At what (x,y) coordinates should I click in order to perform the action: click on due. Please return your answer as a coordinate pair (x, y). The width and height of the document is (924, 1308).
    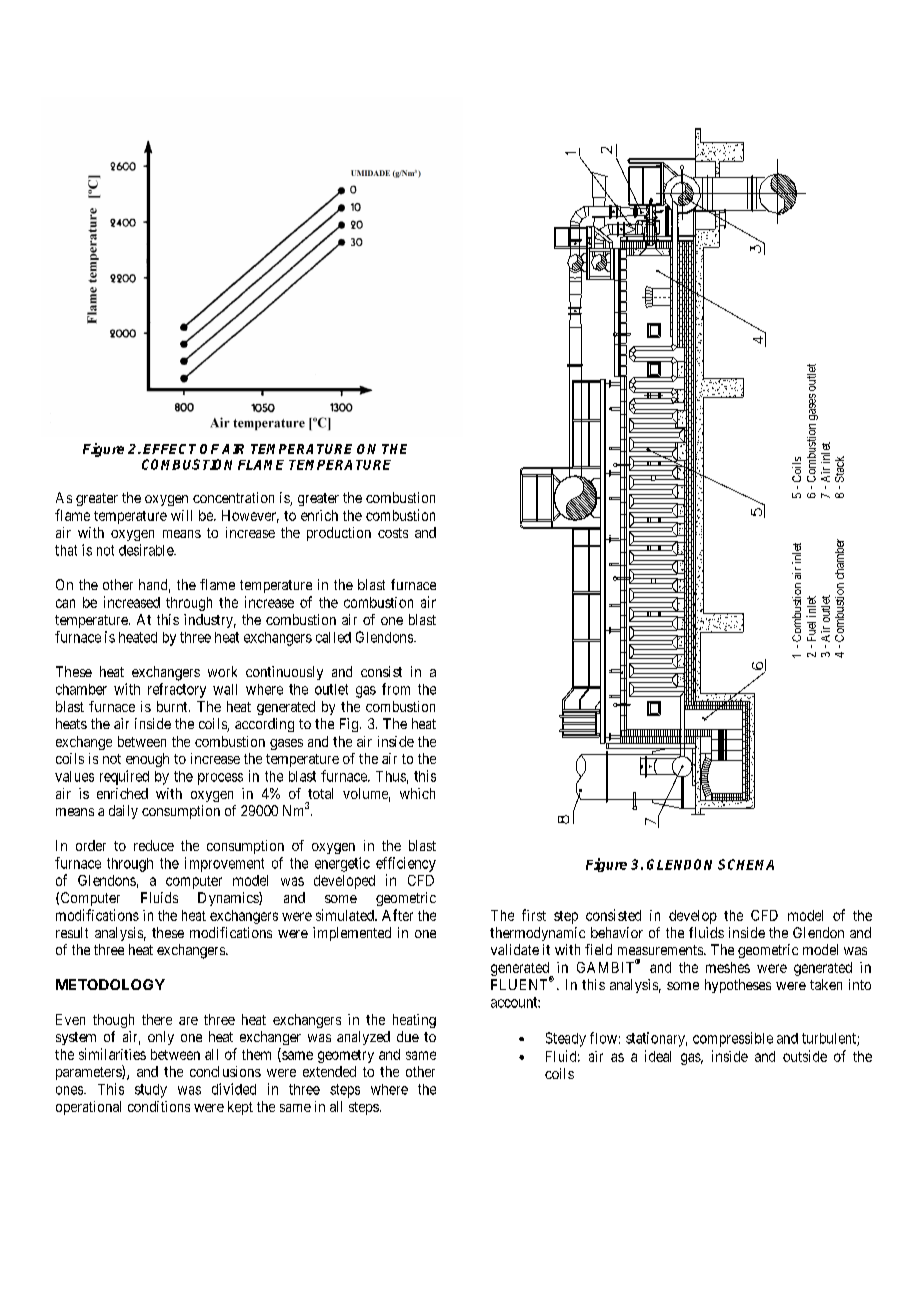
    Looking at the image, I should click on (408, 1036).
